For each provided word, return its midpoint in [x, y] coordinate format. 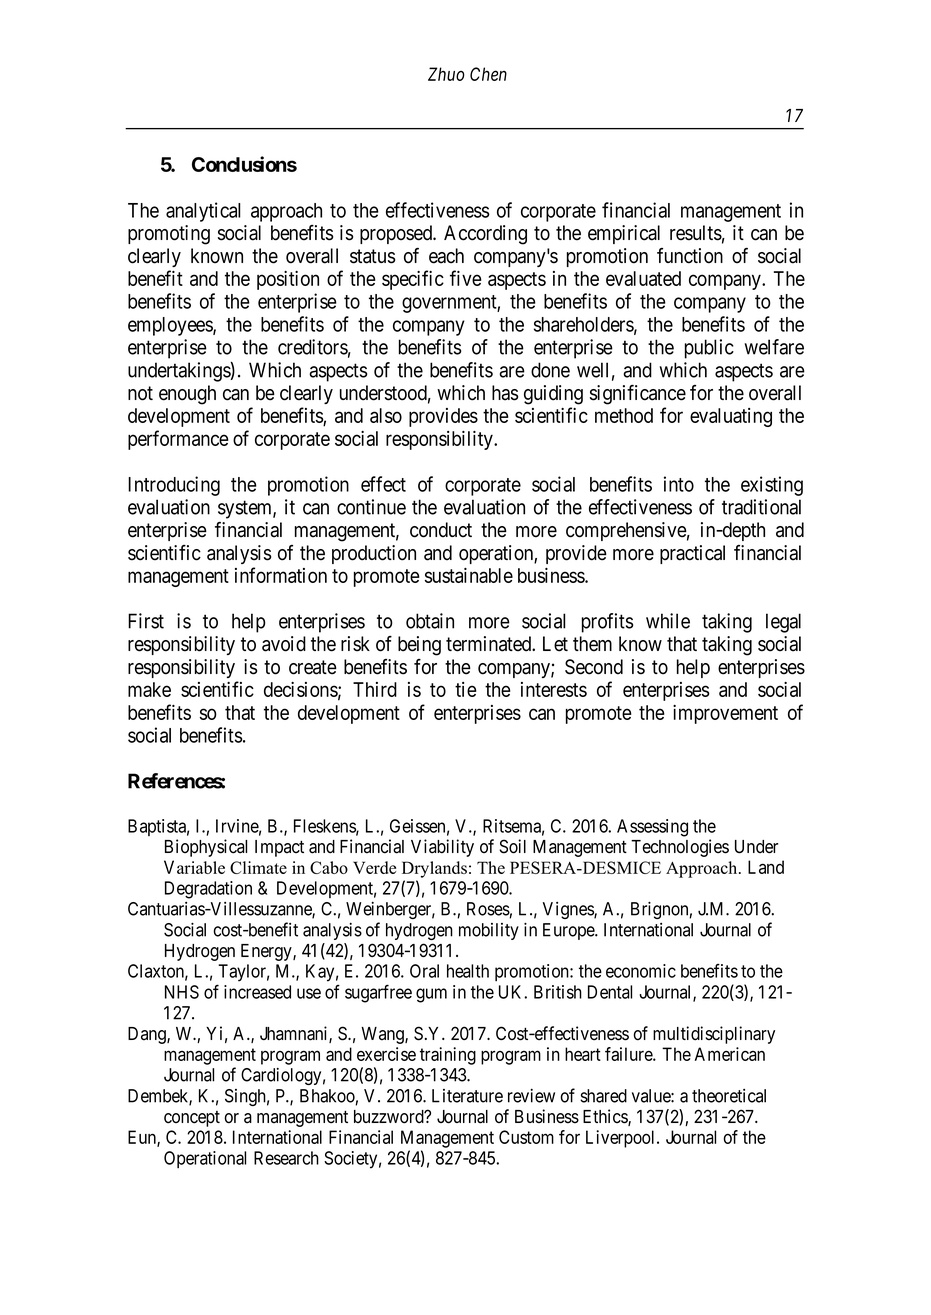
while [668, 621]
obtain [430, 621]
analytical [203, 212]
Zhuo [446, 74]
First [146, 621]
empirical [624, 234]
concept [192, 1119]
